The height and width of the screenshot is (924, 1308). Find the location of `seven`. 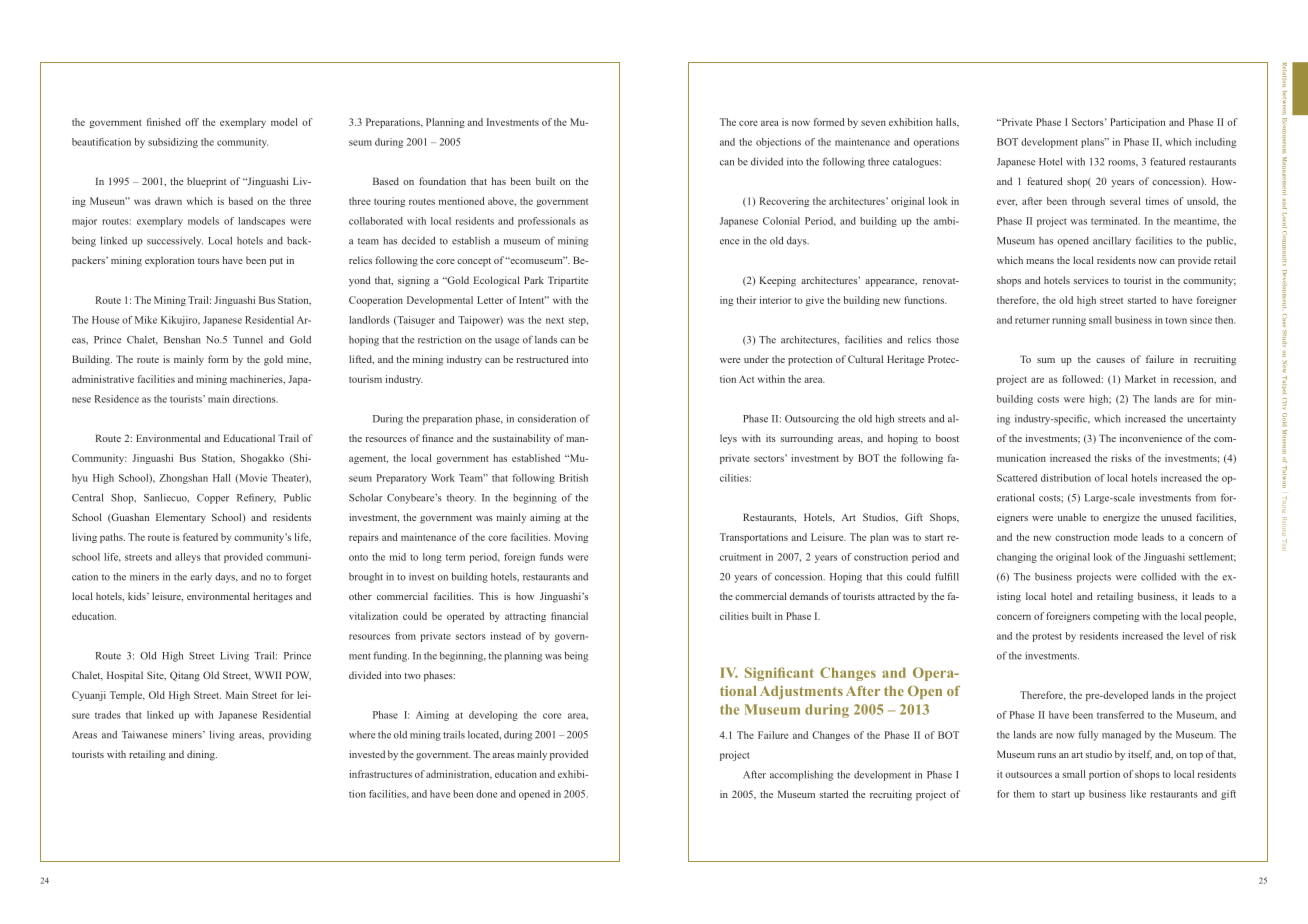

seven is located at coordinates (873, 123).
